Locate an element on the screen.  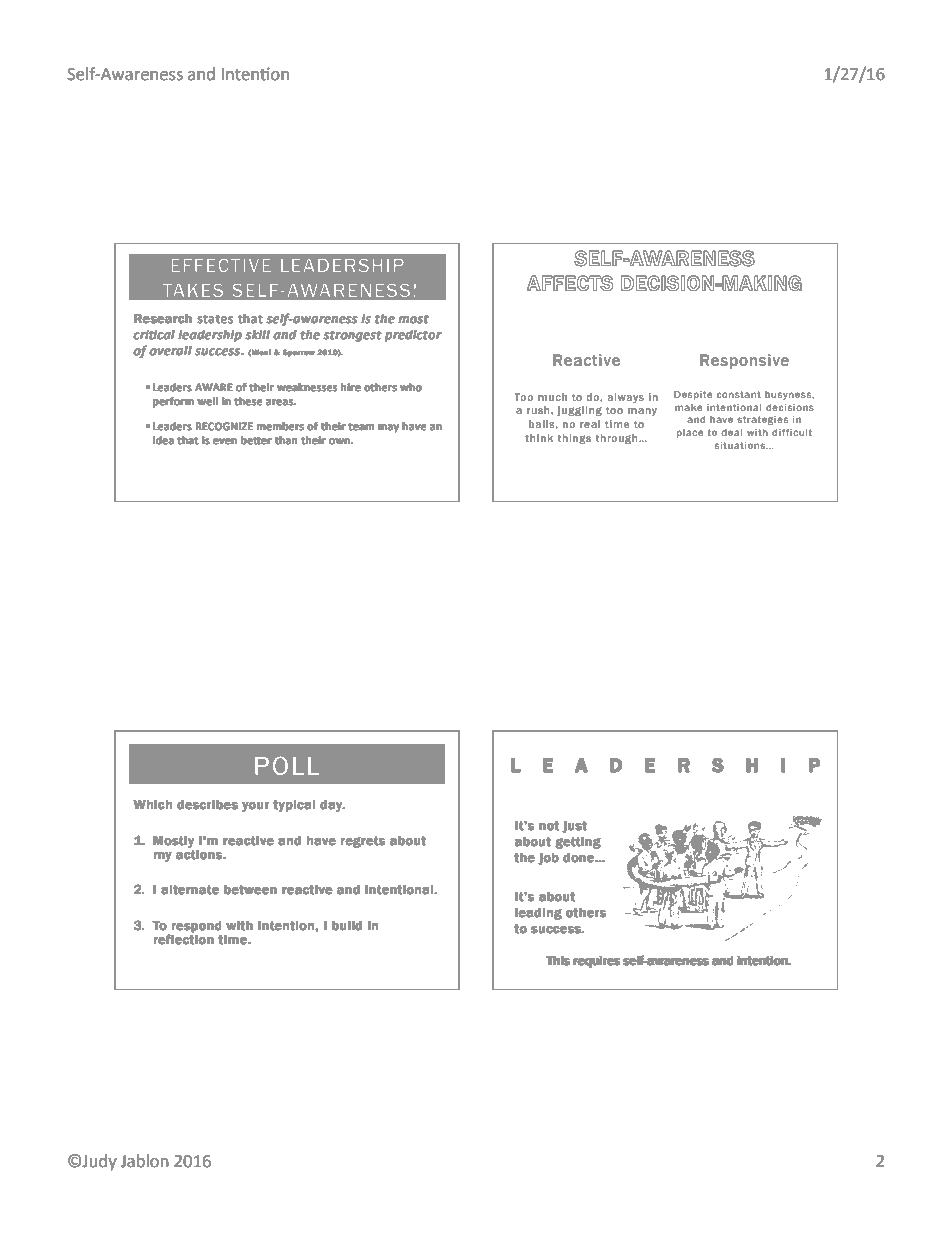
skill is located at coordinates (258, 334).
